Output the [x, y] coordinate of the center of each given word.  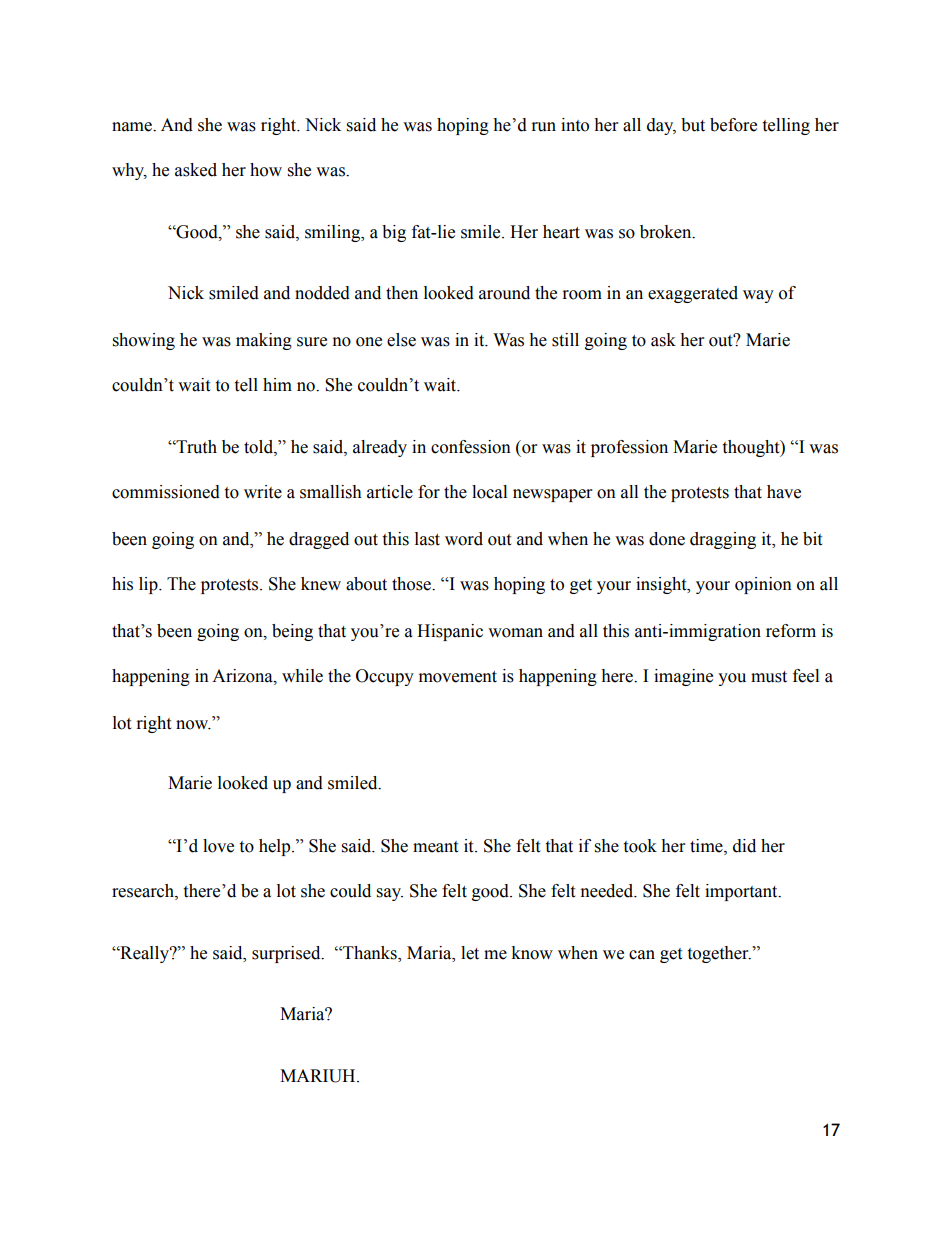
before [733, 125]
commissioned [166, 492]
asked [196, 170]
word [464, 539]
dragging [723, 540]
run [544, 127]
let [470, 953]
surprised [287, 954]
